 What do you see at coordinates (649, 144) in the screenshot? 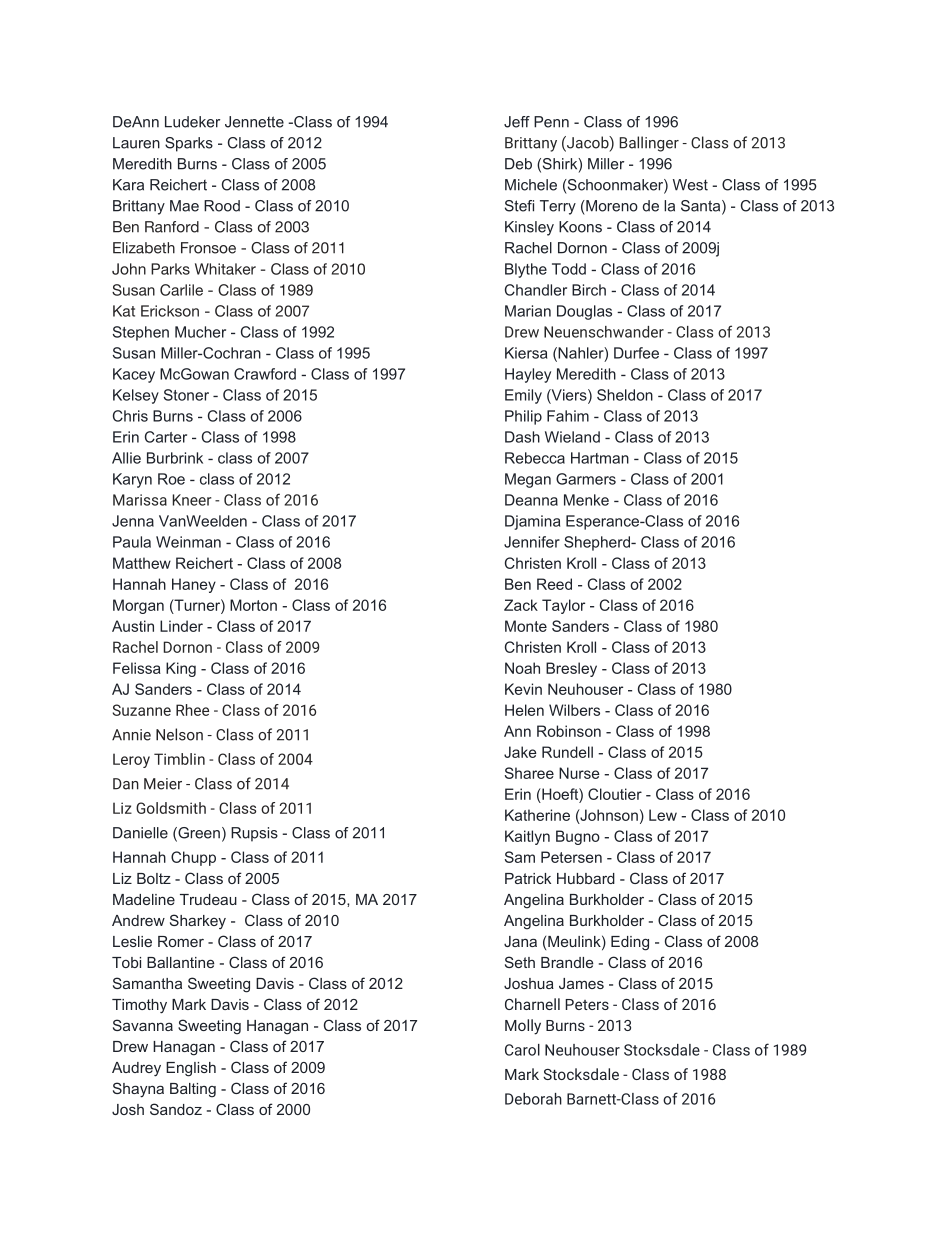
I see `Ballinger` at bounding box center [649, 144].
